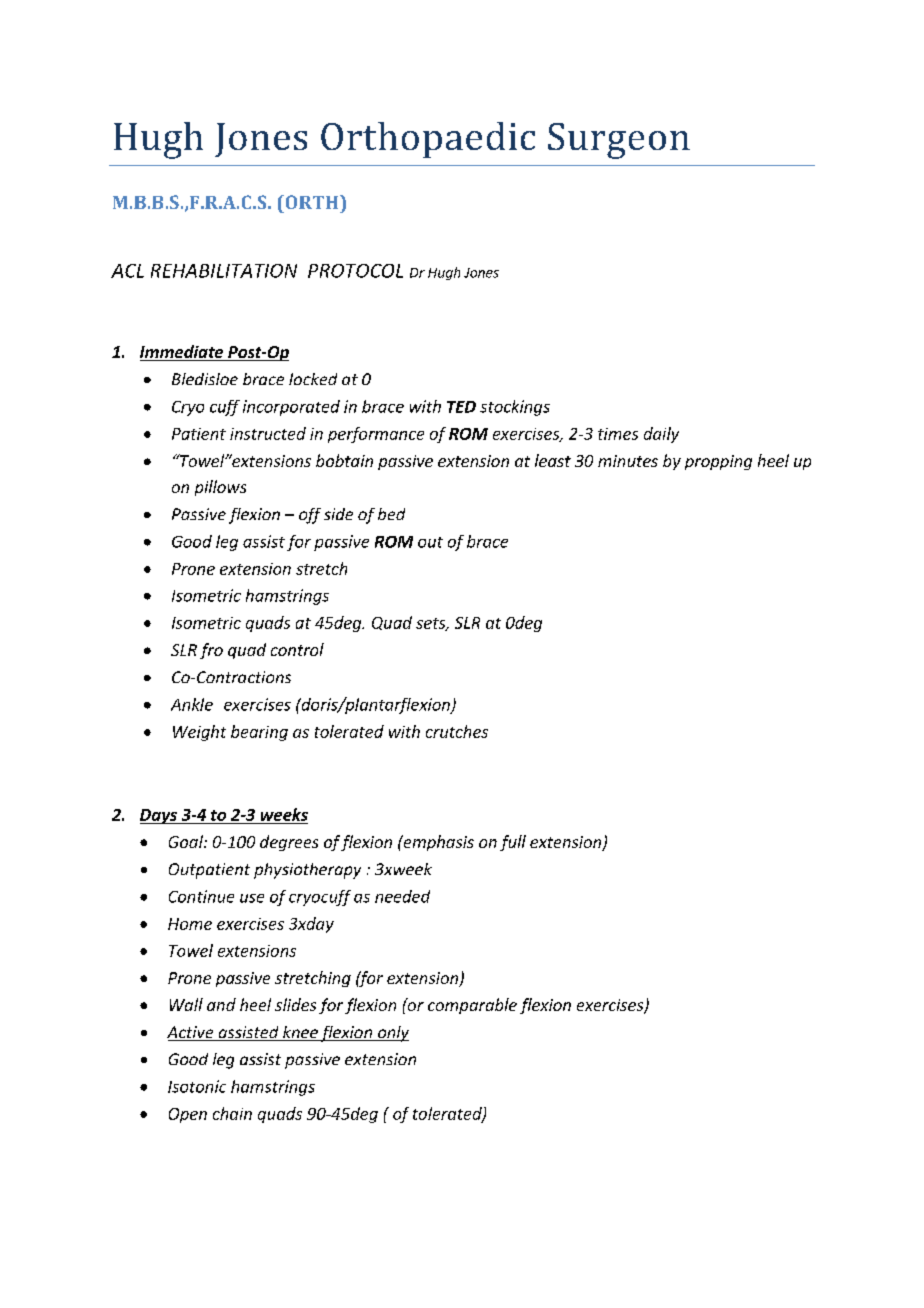  Describe the element at coordinates (197, 1086) in the document. I see `Isotonic` at that location.
